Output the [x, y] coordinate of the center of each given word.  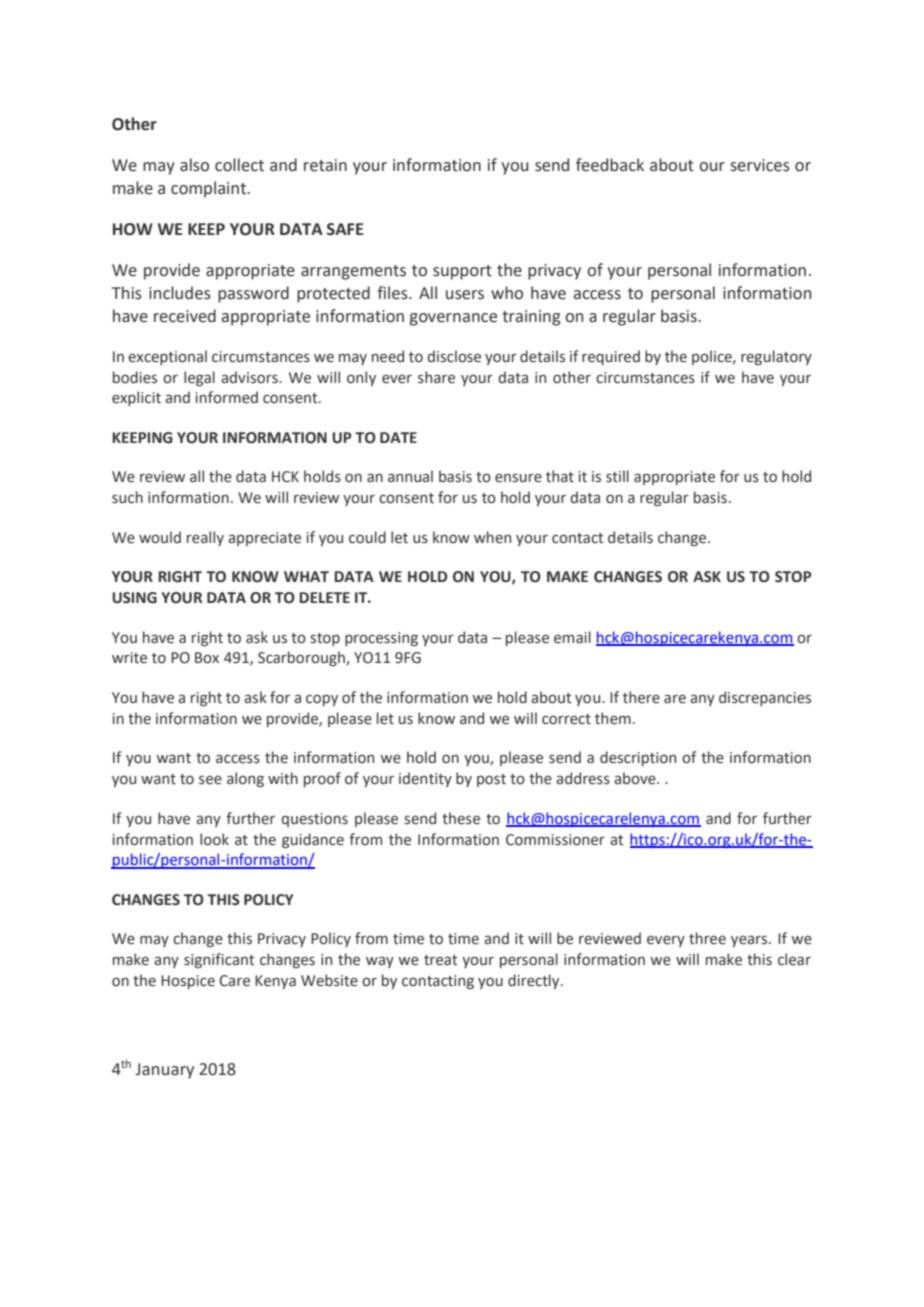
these [461, 818]
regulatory [776, 357]
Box [207, 658]
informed [227, 397]
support [462, 272]
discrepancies [765, 698]
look [214, 839]
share [436, 377]
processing [381, 639]
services [760, 165]
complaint [209, 189]
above [636, 778]
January [164, 1071]
